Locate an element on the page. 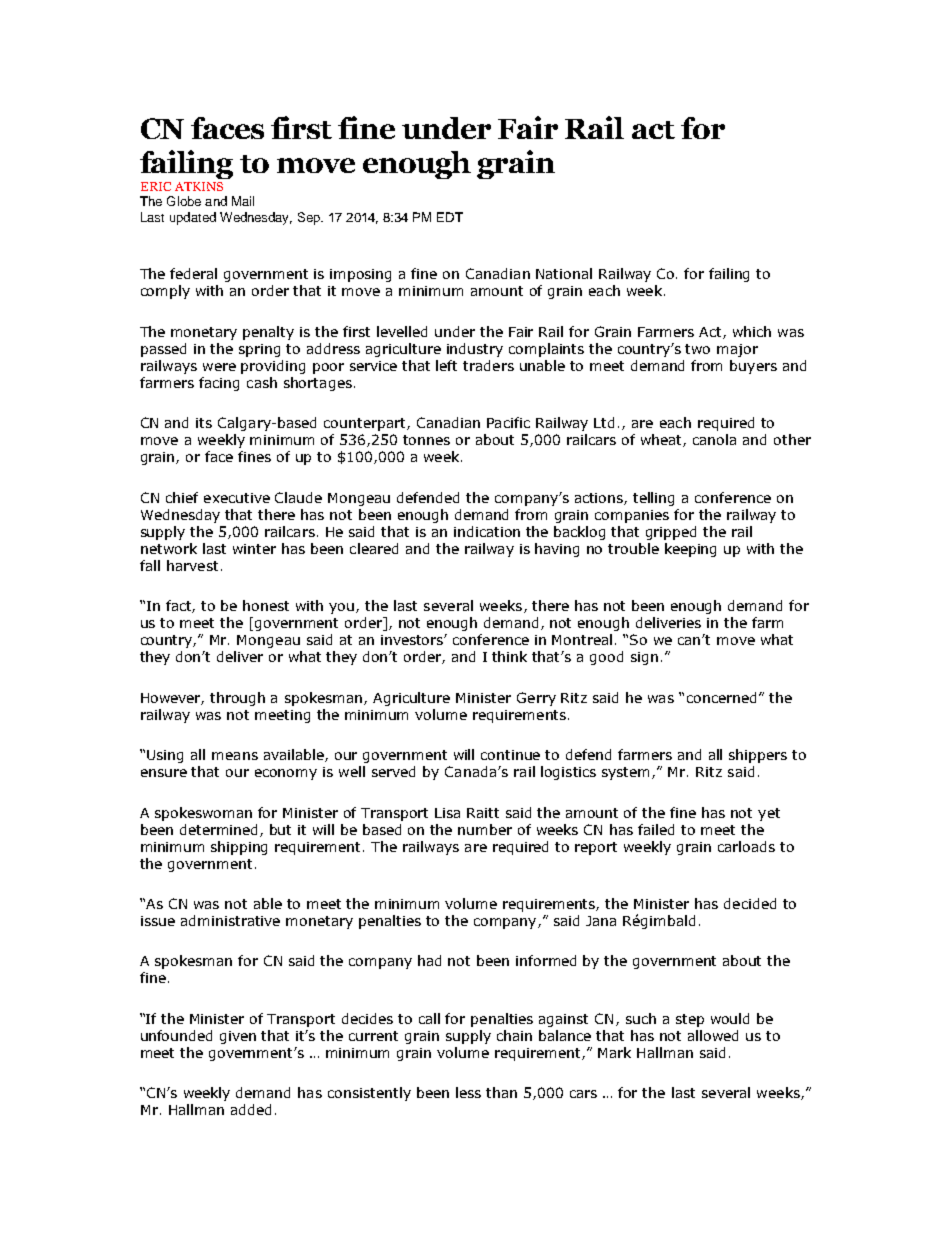 The image size is (952, 1233). its is located at coordinates (204, 423).
